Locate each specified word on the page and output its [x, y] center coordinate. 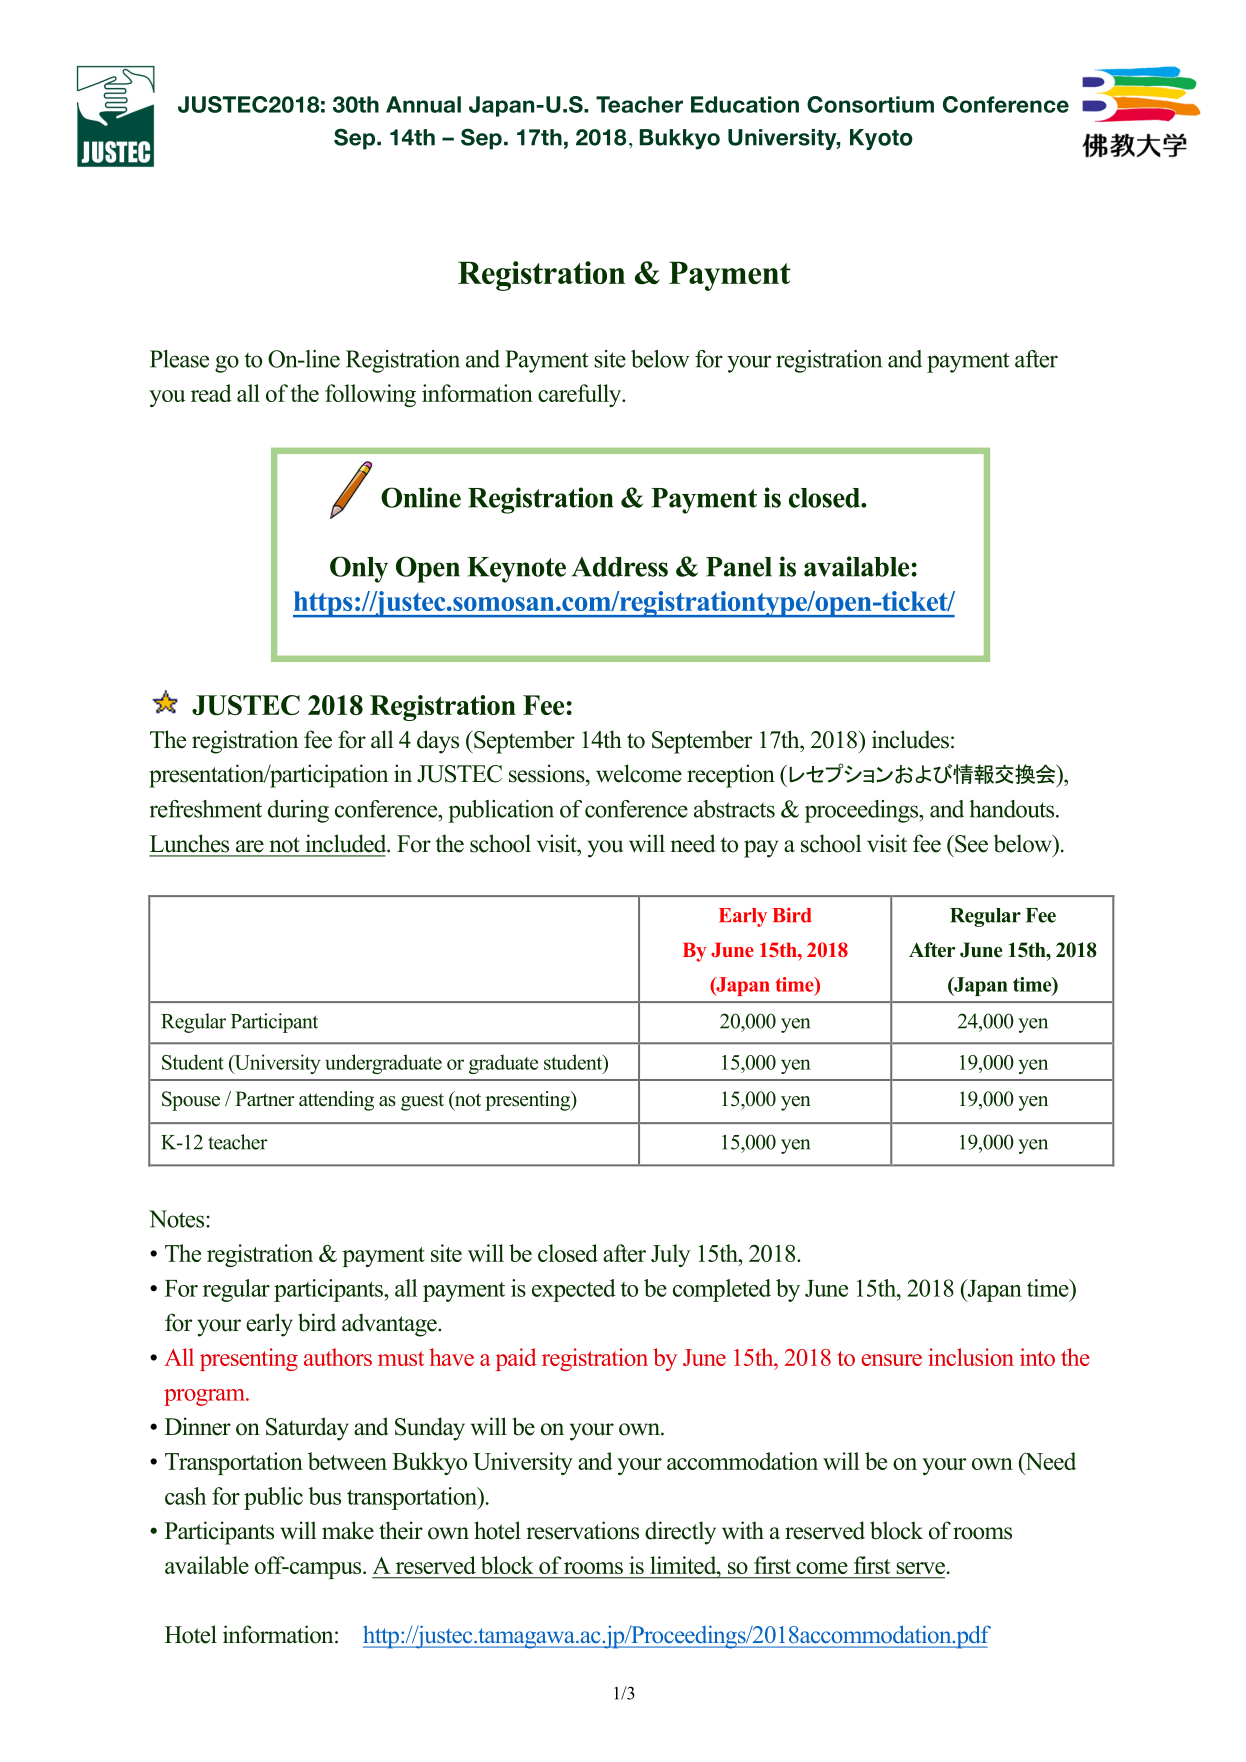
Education [745, 104]
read [211, 393]
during [298, 811]
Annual [423, 104]
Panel [739, 567]
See [970, 844]
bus [324, 1496]
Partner [265, 1099]
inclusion [971, 1357]
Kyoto [881, 139]
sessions [548, 773]
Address [620, 567]
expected [574, 1290]
